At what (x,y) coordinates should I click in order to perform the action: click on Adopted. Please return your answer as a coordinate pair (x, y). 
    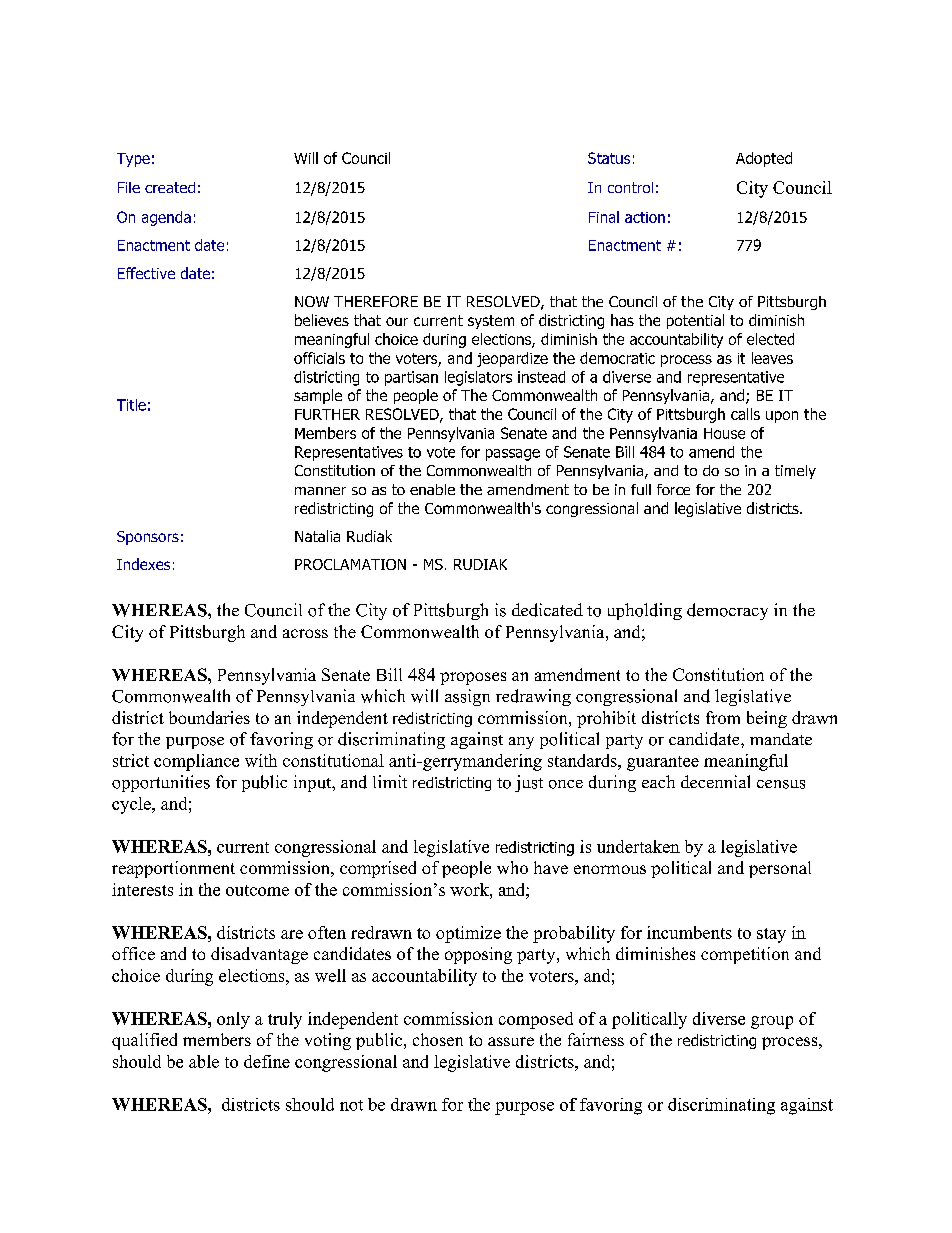
    Looking at the image, I should click on (764, 159).
